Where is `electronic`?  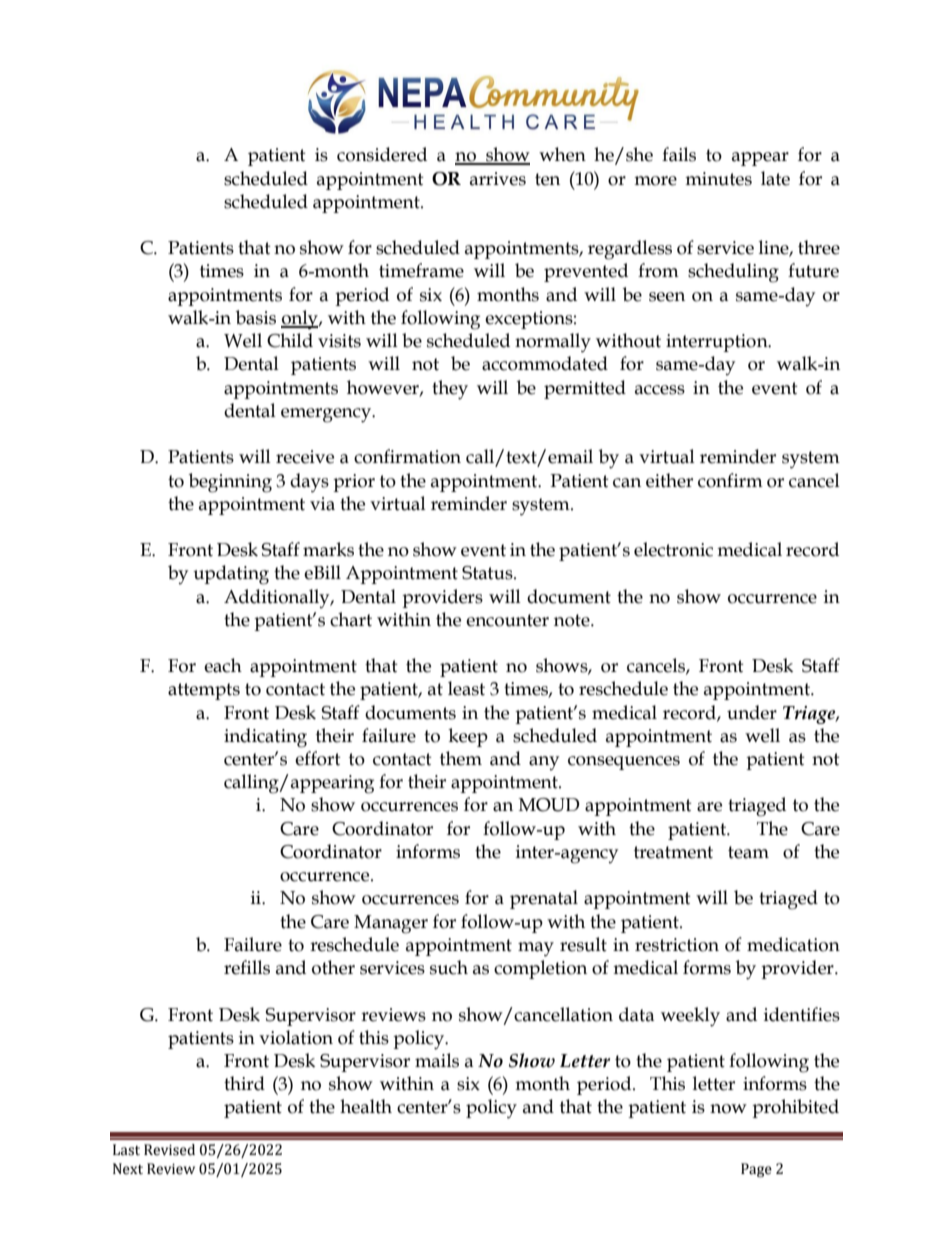
electronic is located at coordinates (673, 549).
